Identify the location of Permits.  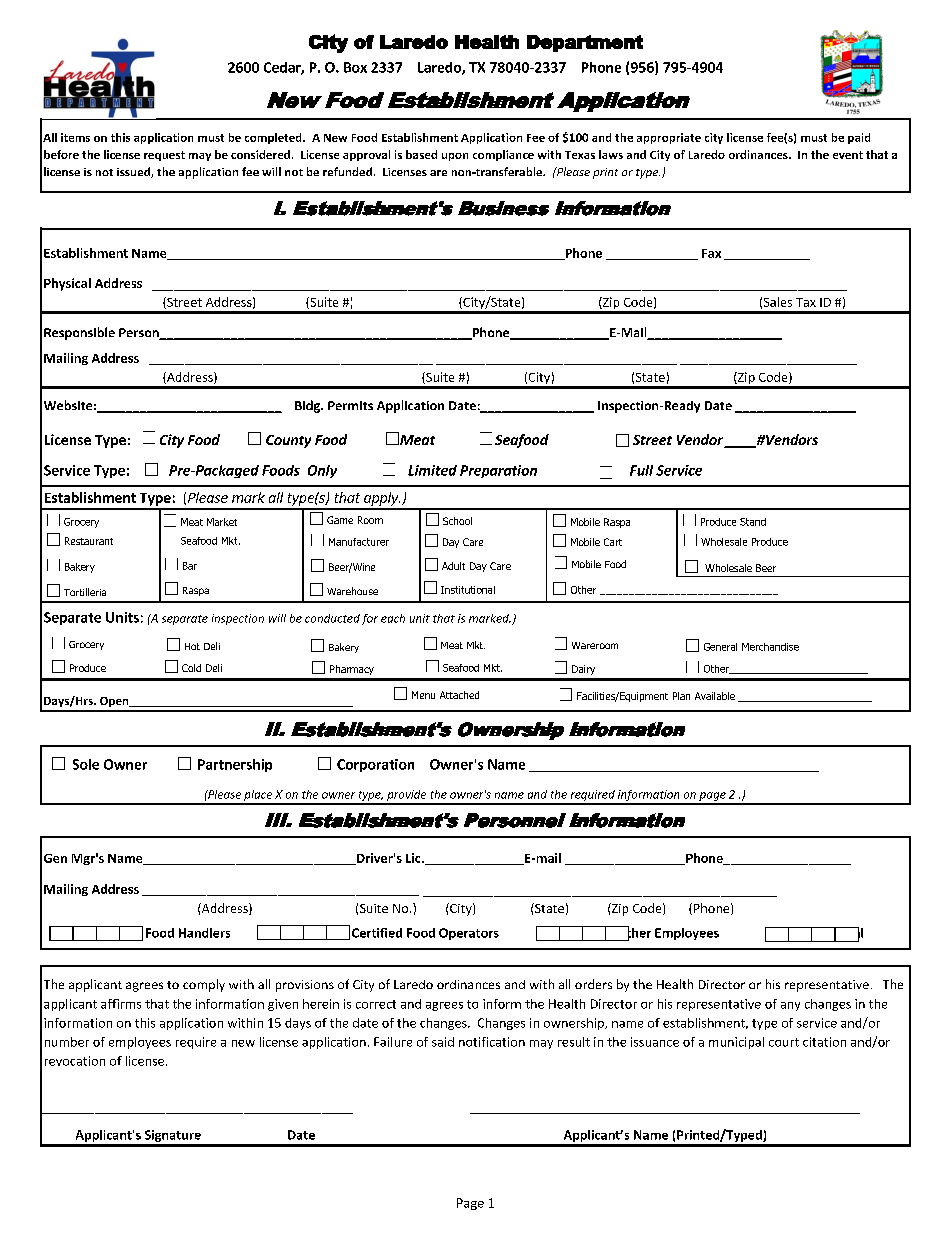
(350, 405).
